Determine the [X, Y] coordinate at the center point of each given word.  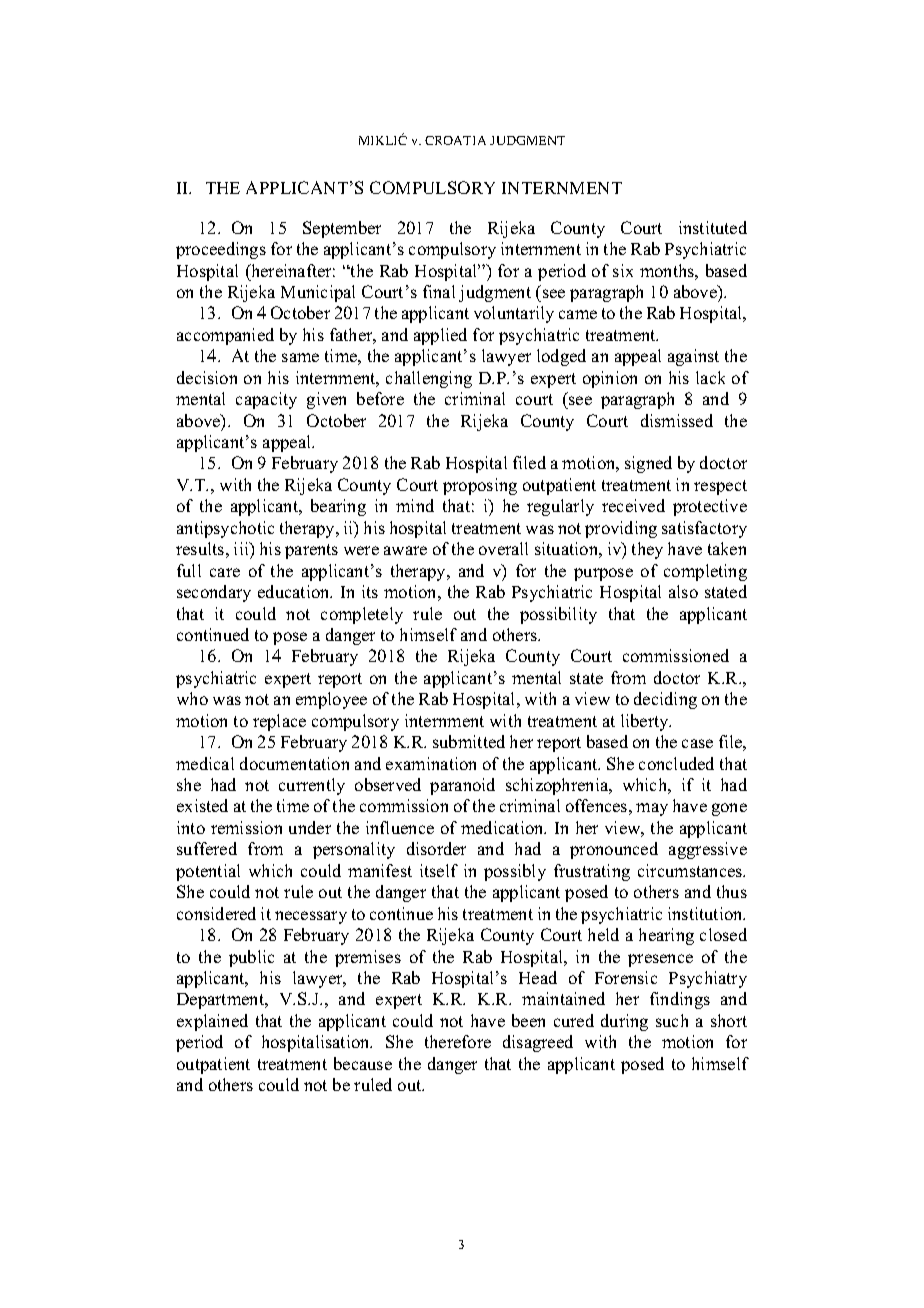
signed [648, 464]
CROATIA [455, 140]
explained [212, 1022]
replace [279, 722]
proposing [480, 486]
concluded [676, 763]
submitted [469, 741]
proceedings [221, 250]
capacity [266, 400]
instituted [713, 227]
